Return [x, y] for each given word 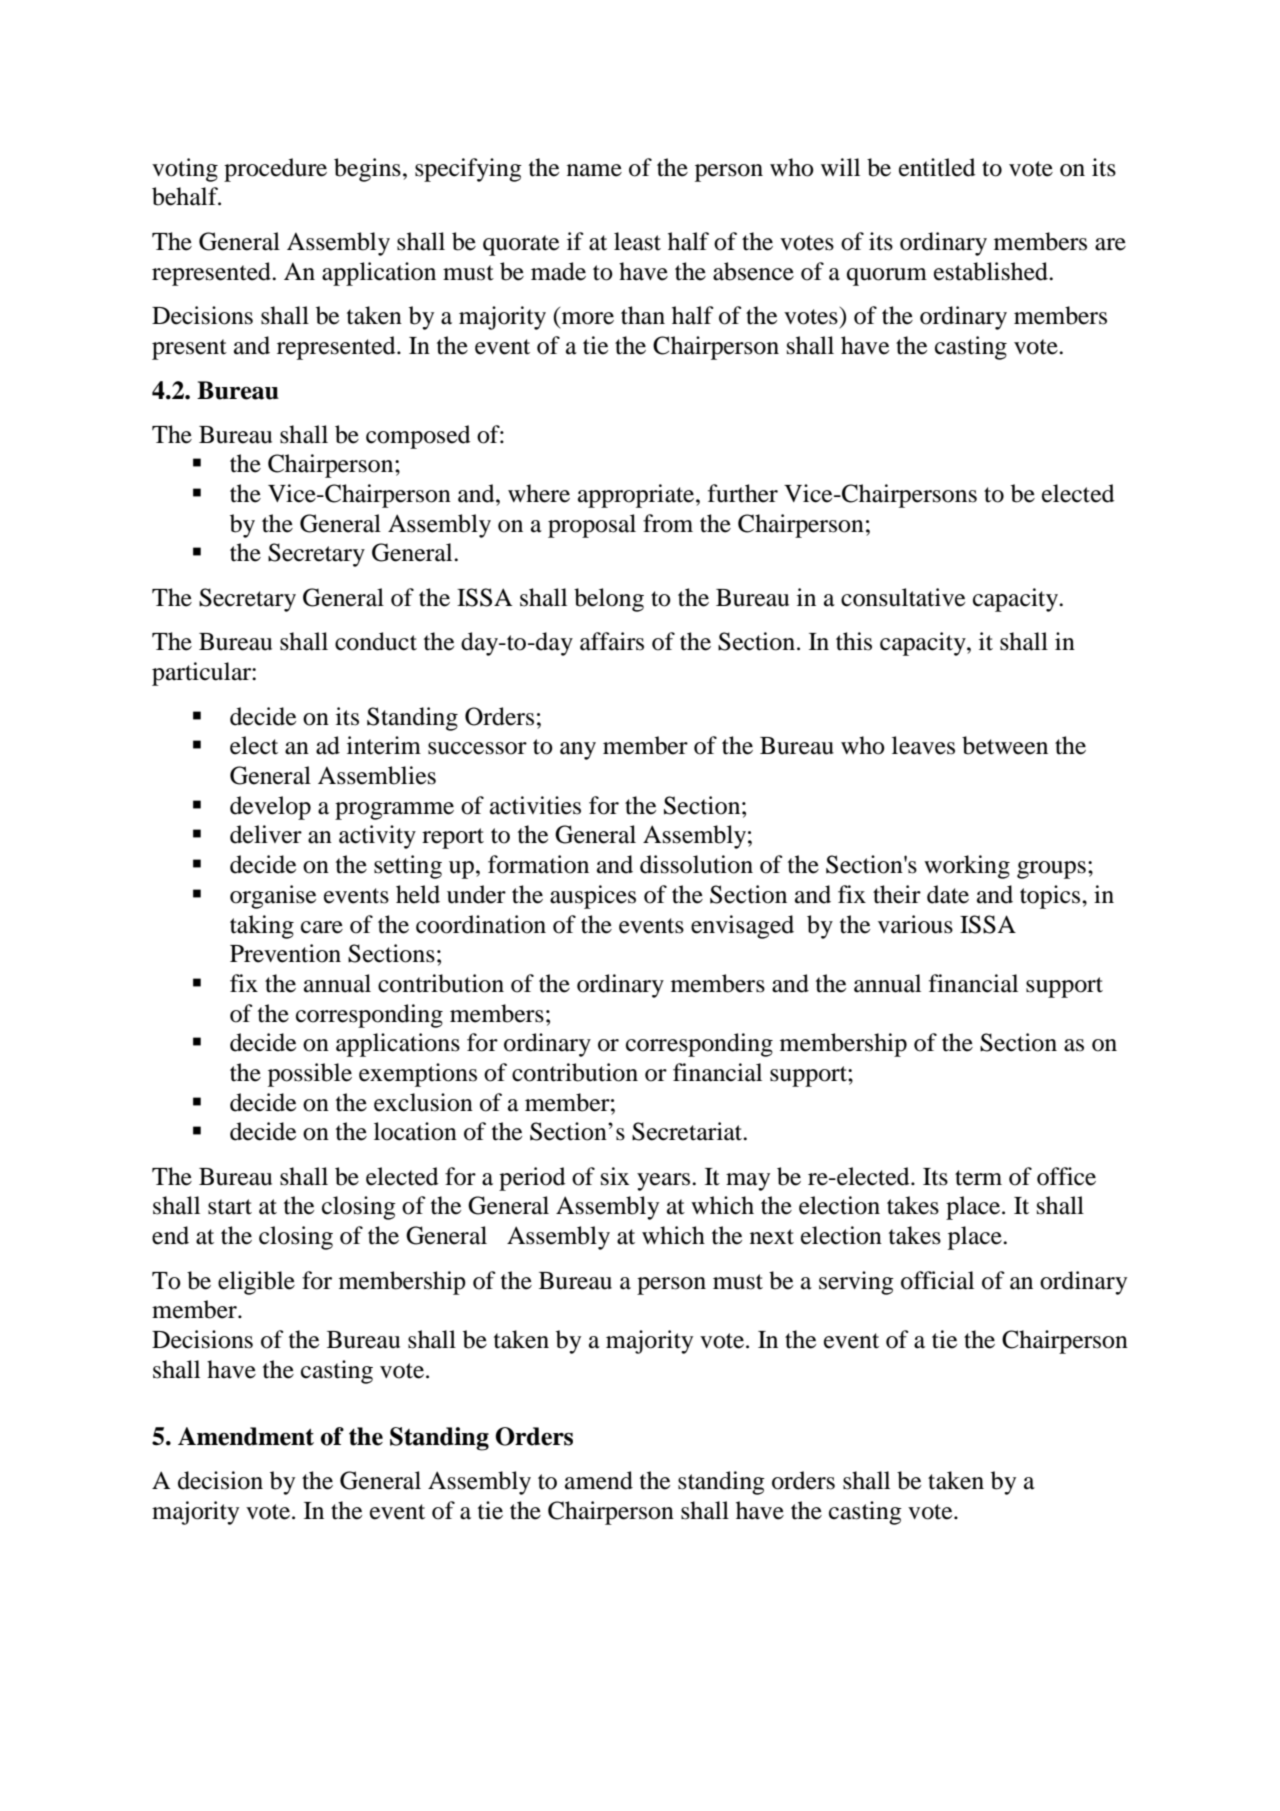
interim [384, 745]
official [937, 1280]
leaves [923, 745]
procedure [275, 170]
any [578, 751]
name [594, 170]
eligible [256, 1283]
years [665, 1182]
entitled [937, 167]
